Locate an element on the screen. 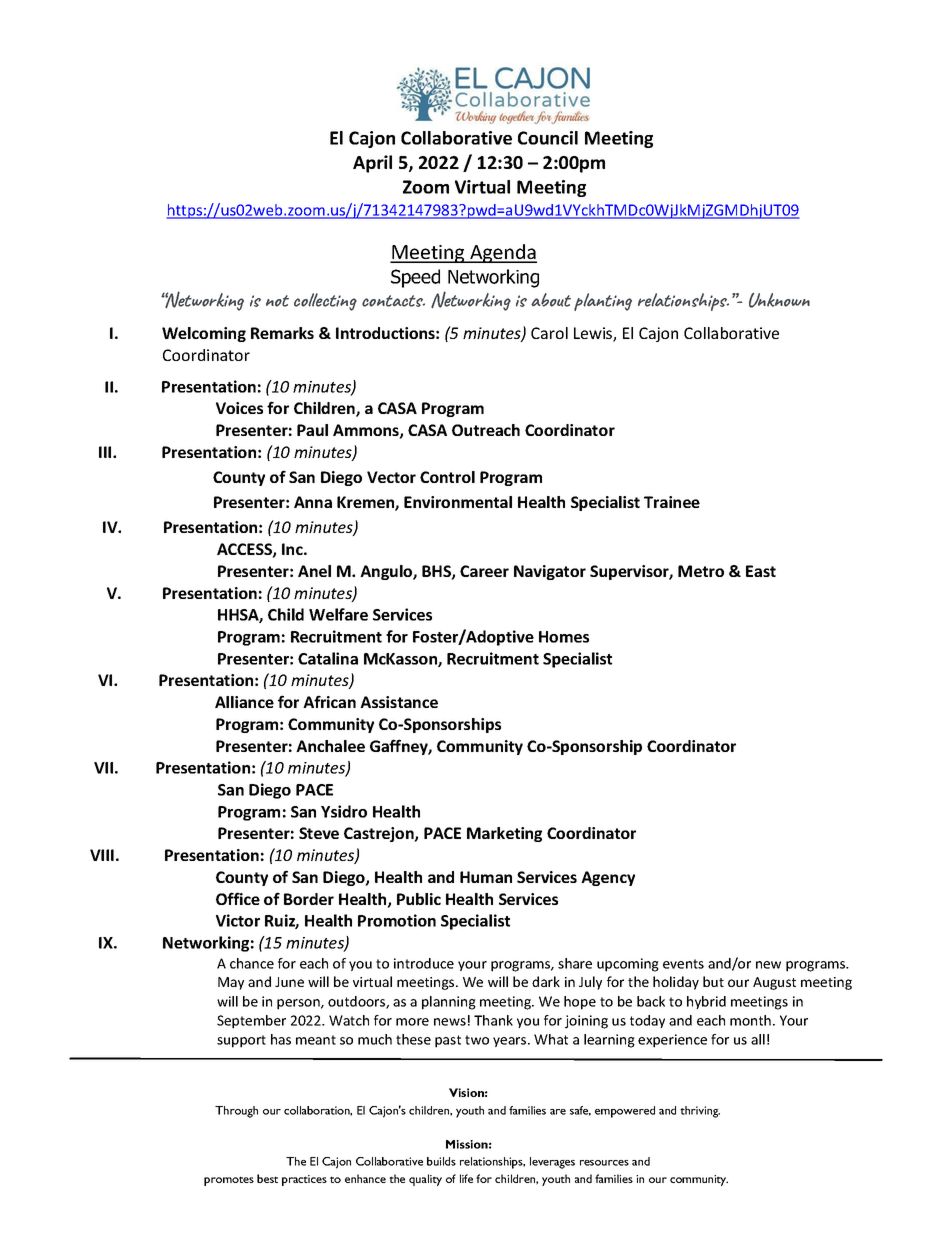 The image size is (952, 1233). planting is located at coordinates (603, 302).
